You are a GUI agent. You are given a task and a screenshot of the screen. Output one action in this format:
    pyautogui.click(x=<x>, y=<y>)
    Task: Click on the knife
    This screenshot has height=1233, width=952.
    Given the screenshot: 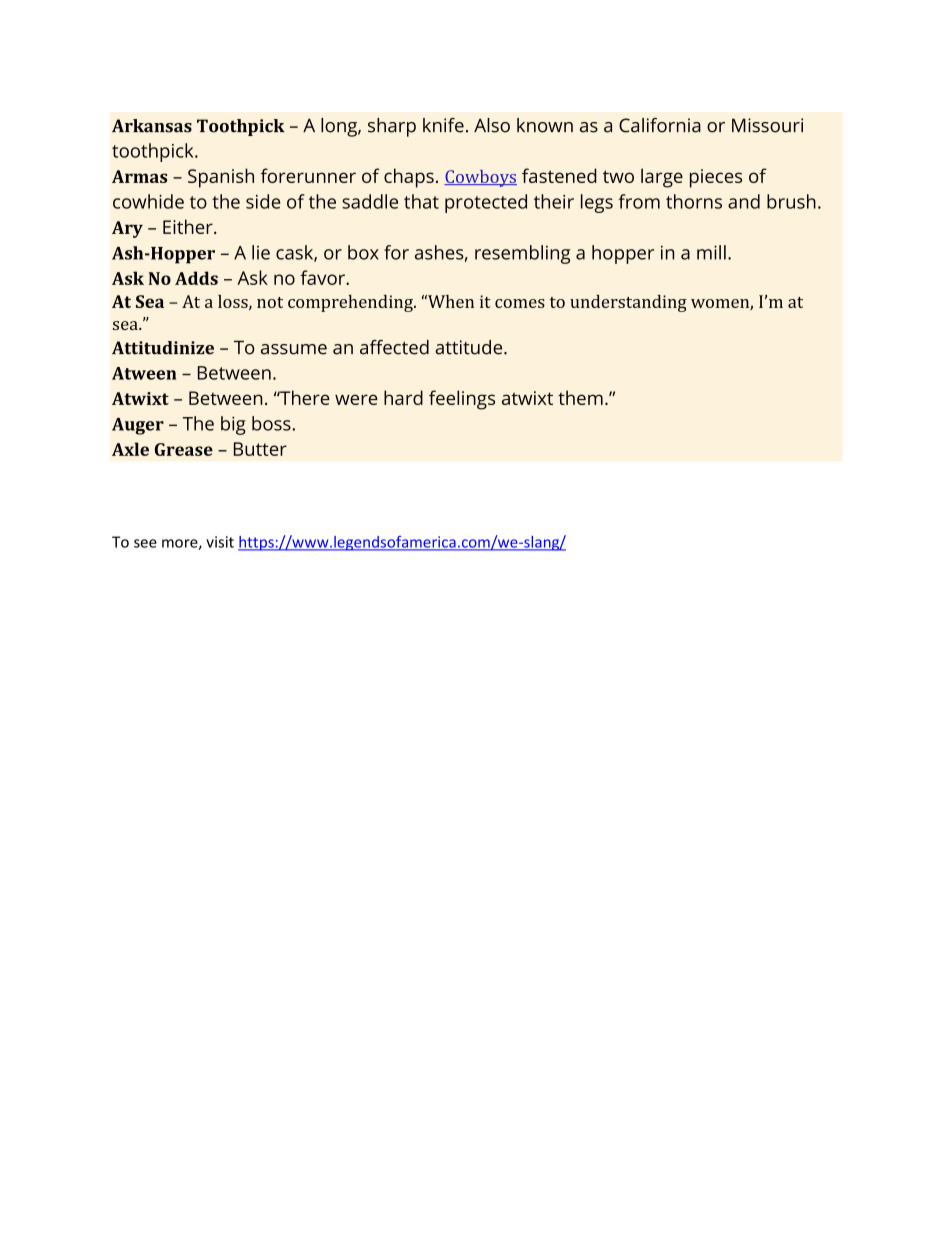 What is the action you would take?
    pyautogui.click(x=443, y=125)
